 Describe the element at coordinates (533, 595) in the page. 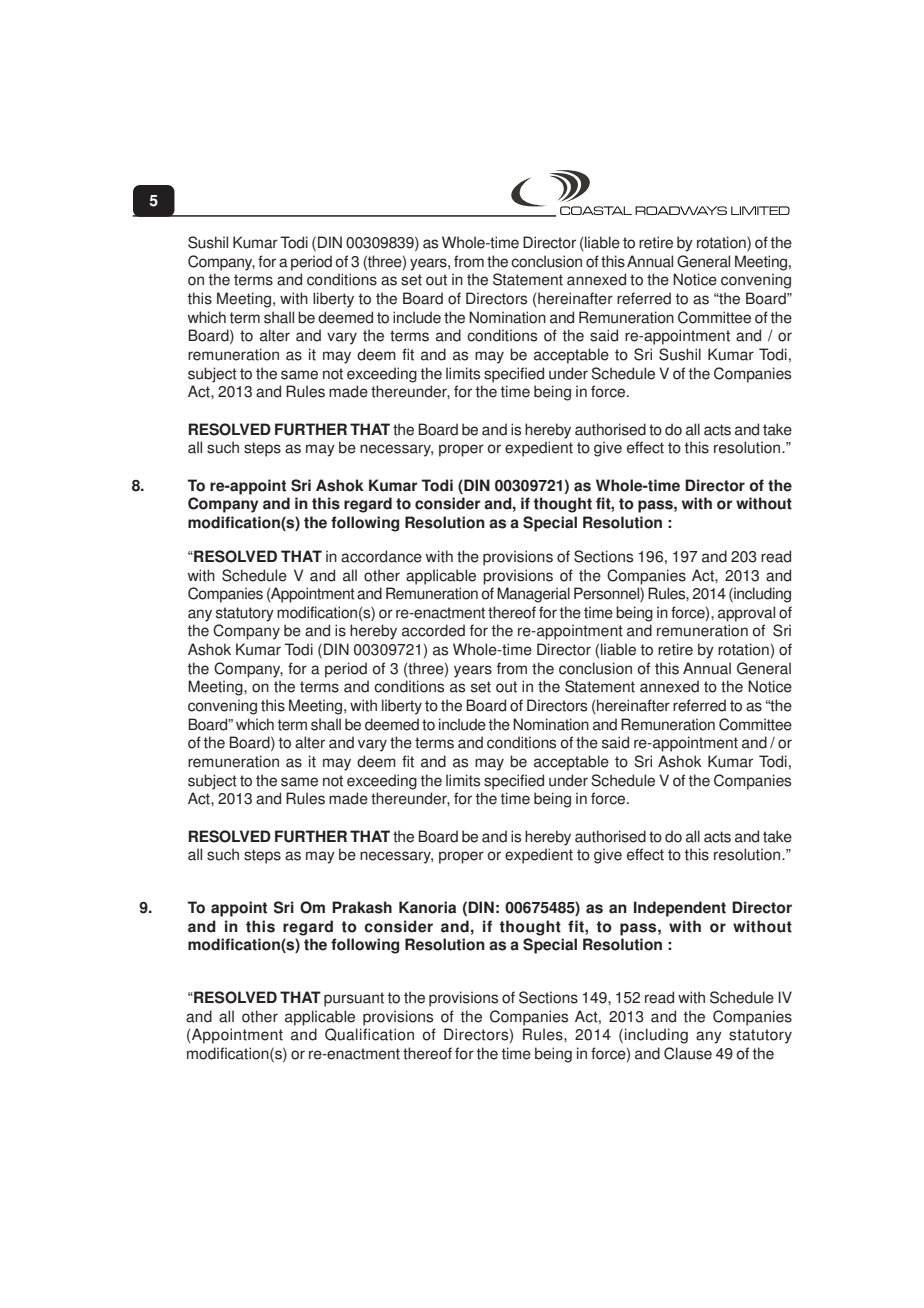

I see `Managerial` at that location.
